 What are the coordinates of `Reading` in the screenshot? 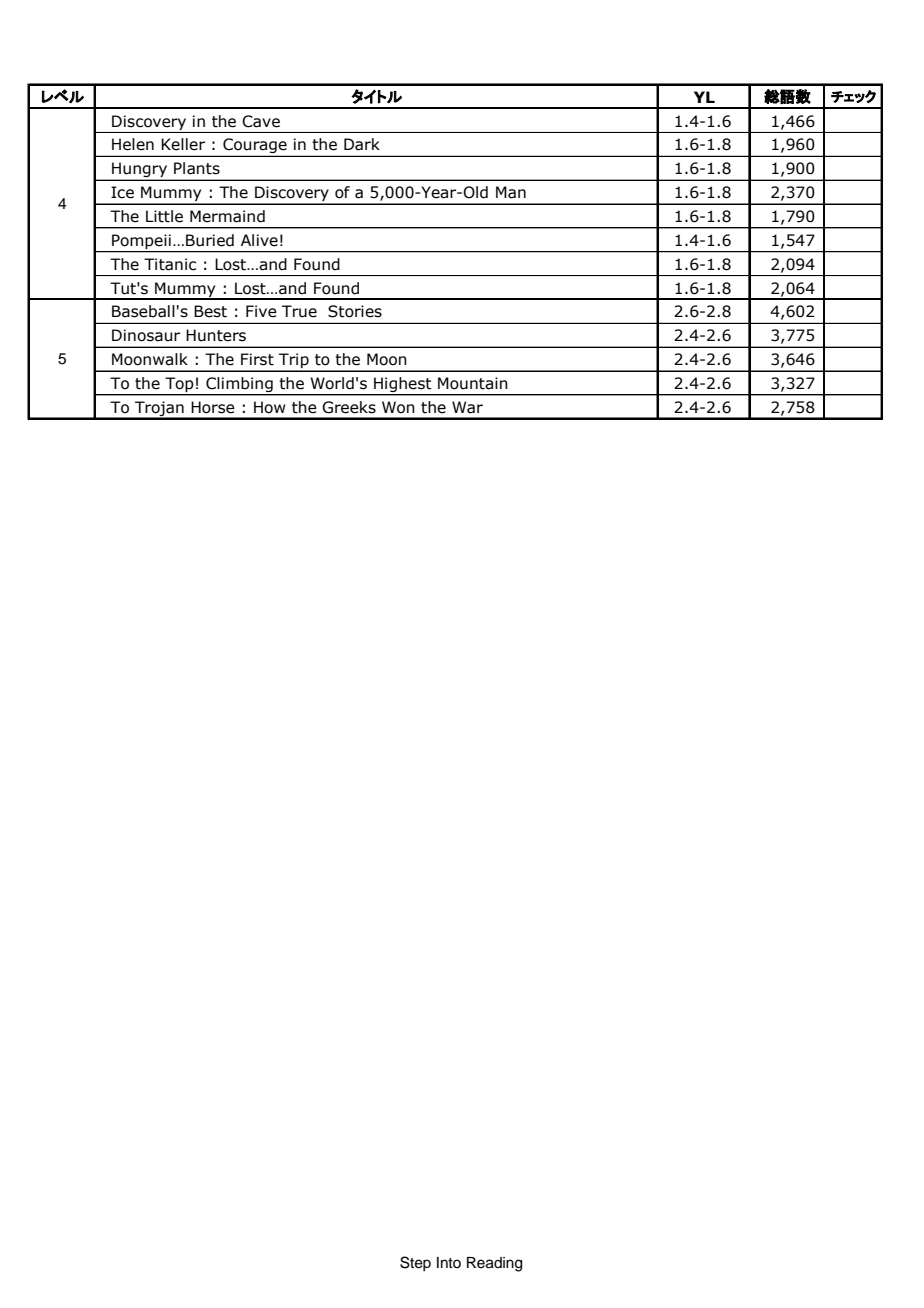 It's located at (494, 1264).
